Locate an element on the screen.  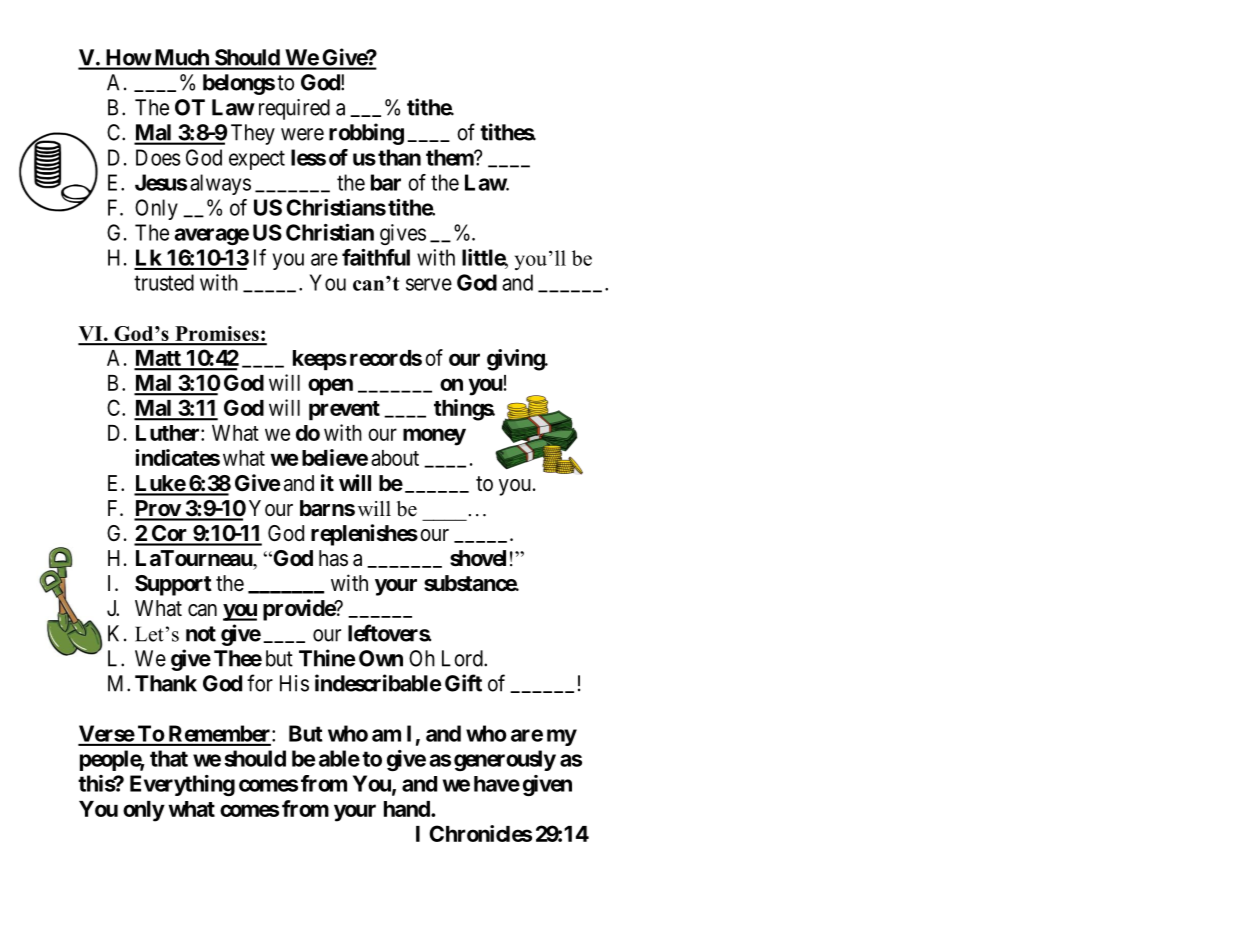
Lord is located at coordinates (463, 658).
